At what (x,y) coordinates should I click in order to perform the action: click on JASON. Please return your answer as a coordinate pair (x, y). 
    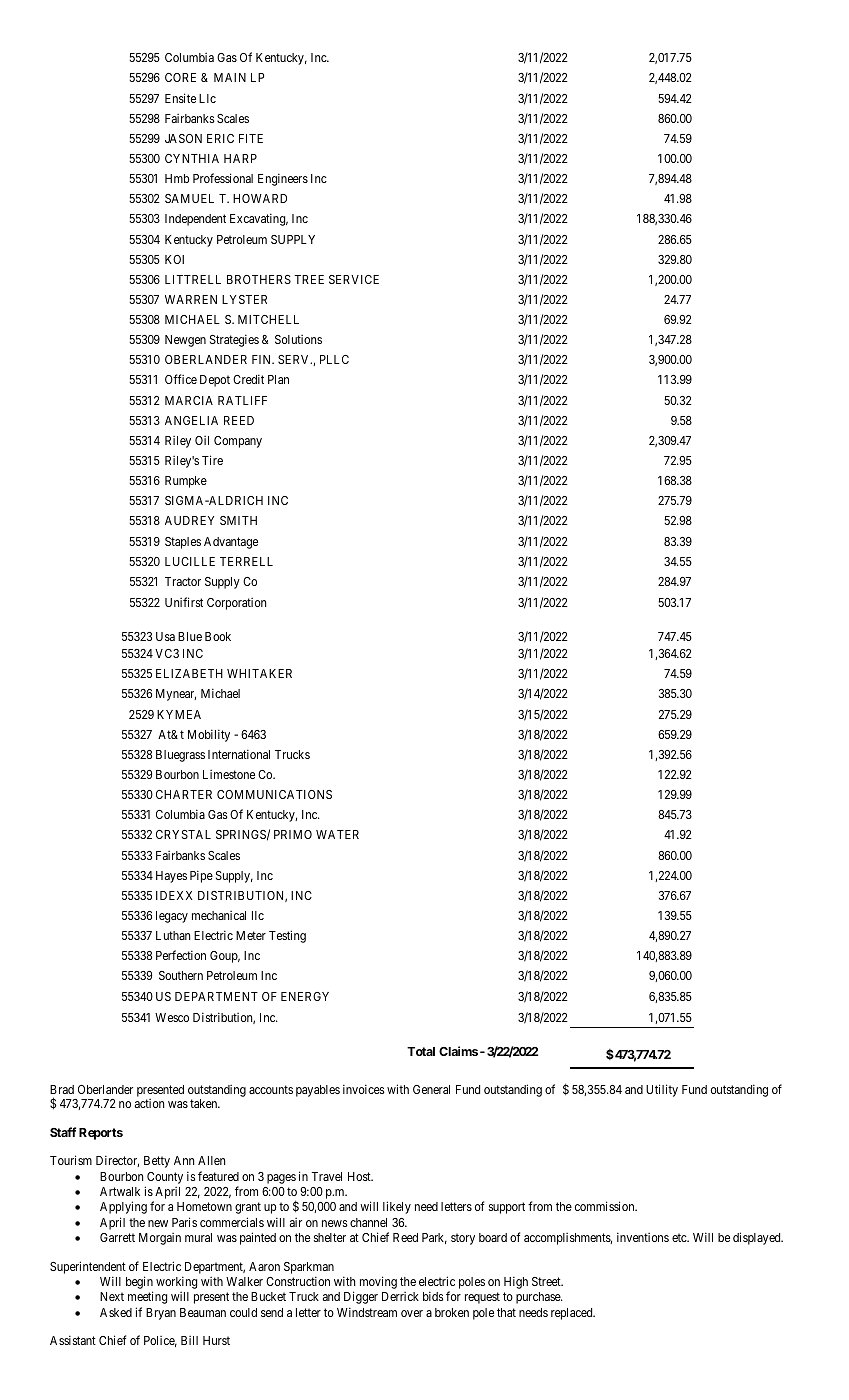
    Looking at the image, I should click on (183, 138).
